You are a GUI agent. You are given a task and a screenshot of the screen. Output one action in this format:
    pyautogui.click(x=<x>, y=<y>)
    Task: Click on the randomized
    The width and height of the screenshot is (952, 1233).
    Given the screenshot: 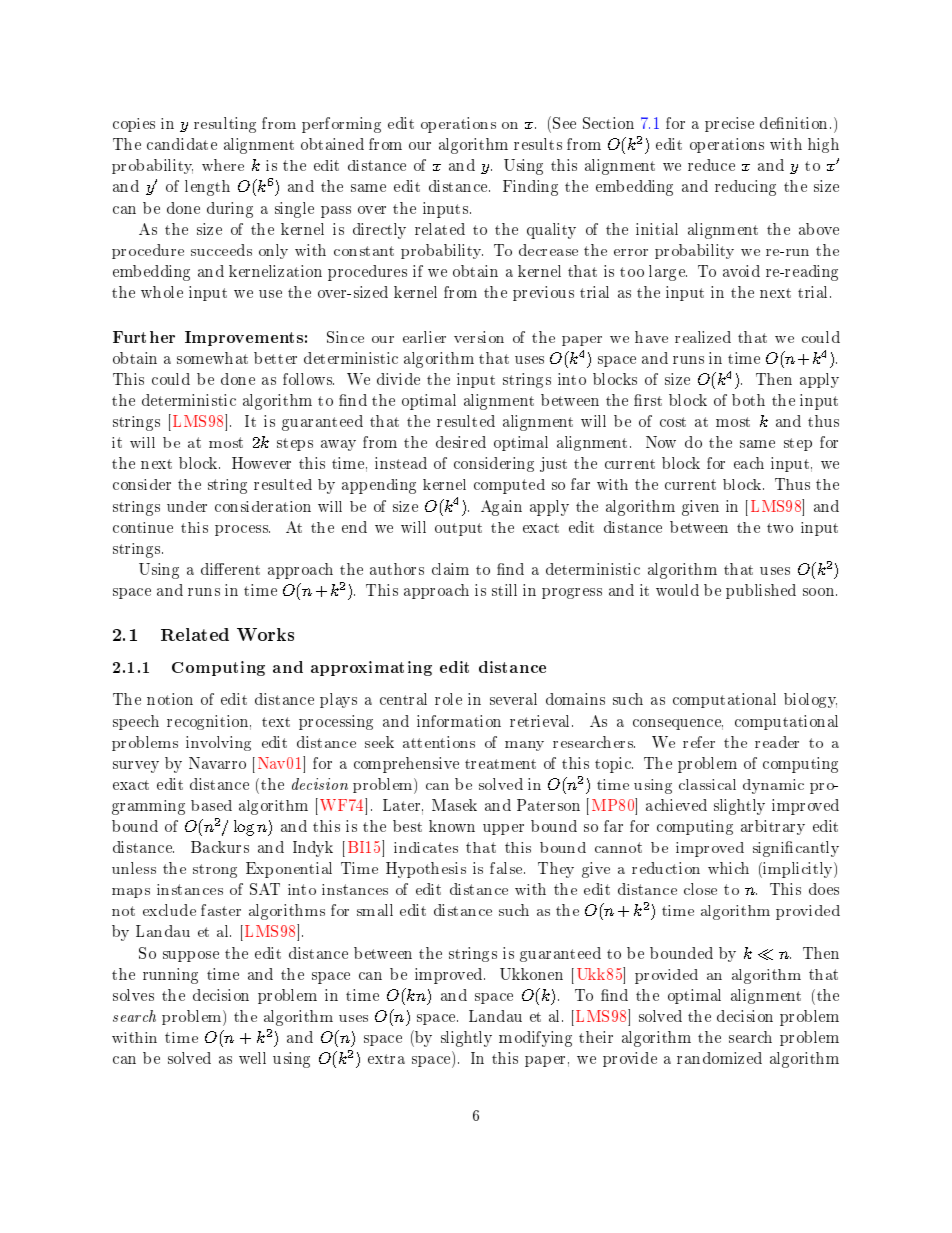 What is the action you would take?
    pyautogui.click(x=719, y=1058)
